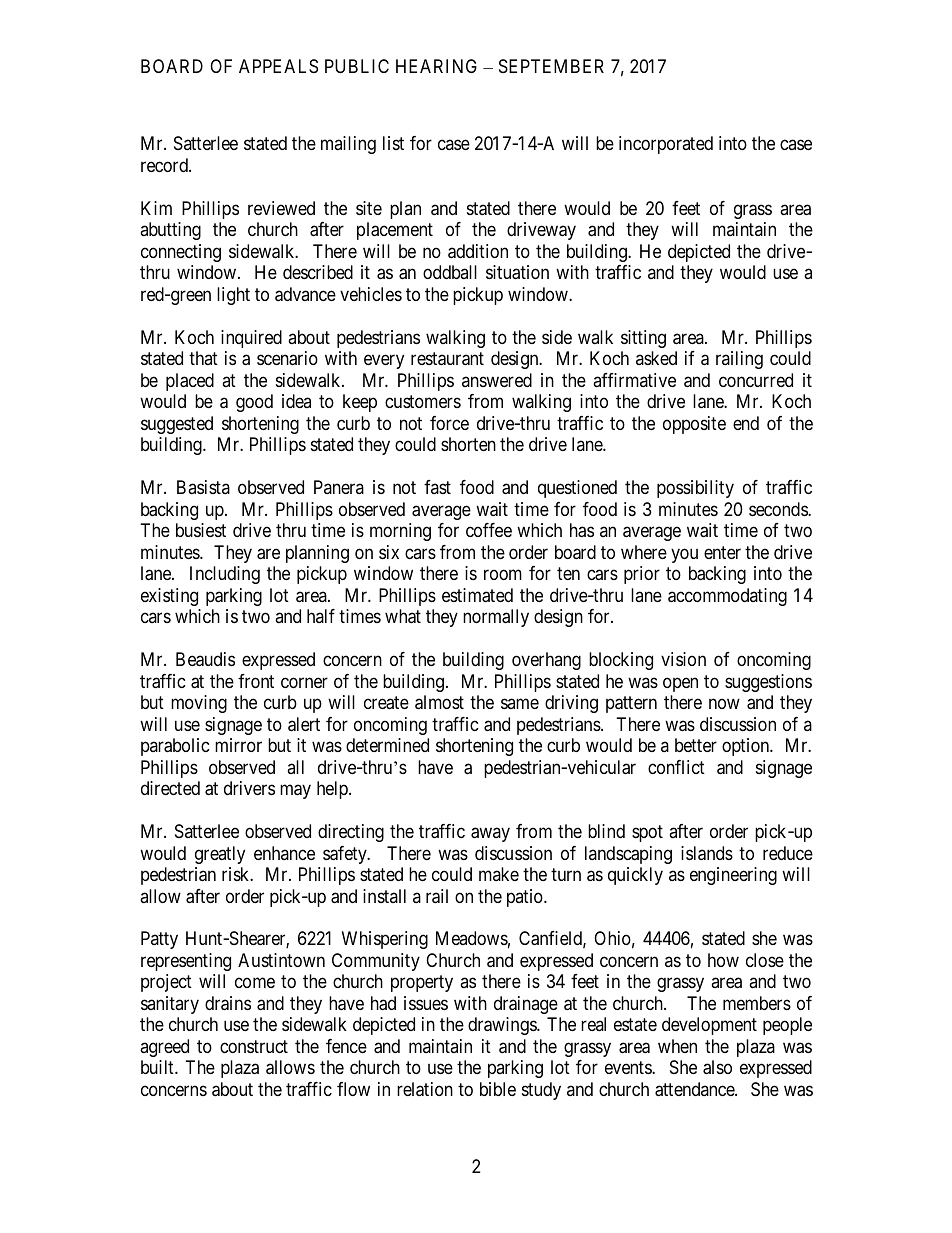 Image resolution: width=952 pixels, height=1233 pixels. What do you see at coordinates (278, 66) in the image?
I see `APPEALS` at bounding box center [278, 66].
